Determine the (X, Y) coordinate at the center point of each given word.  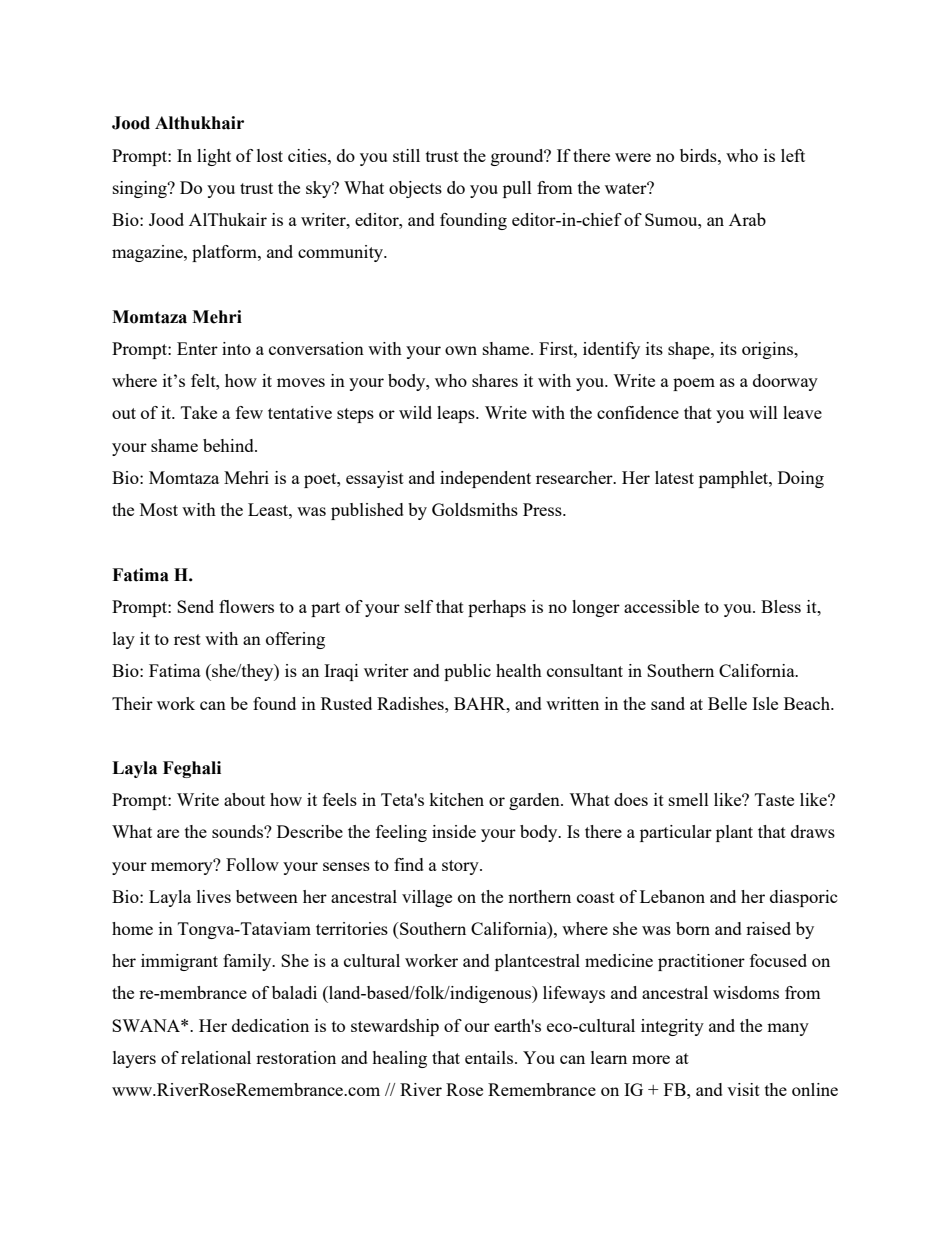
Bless (781, 606)
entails (490, 1057)
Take (199, 412)
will (763, 412)
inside (454, 831)
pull (517, 189)
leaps (457, 414)
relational (216, 1057)
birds (699, 155)
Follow (252, 864)
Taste (774, 799)
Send (195, 606)
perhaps (497, 608)
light (214, 157)
